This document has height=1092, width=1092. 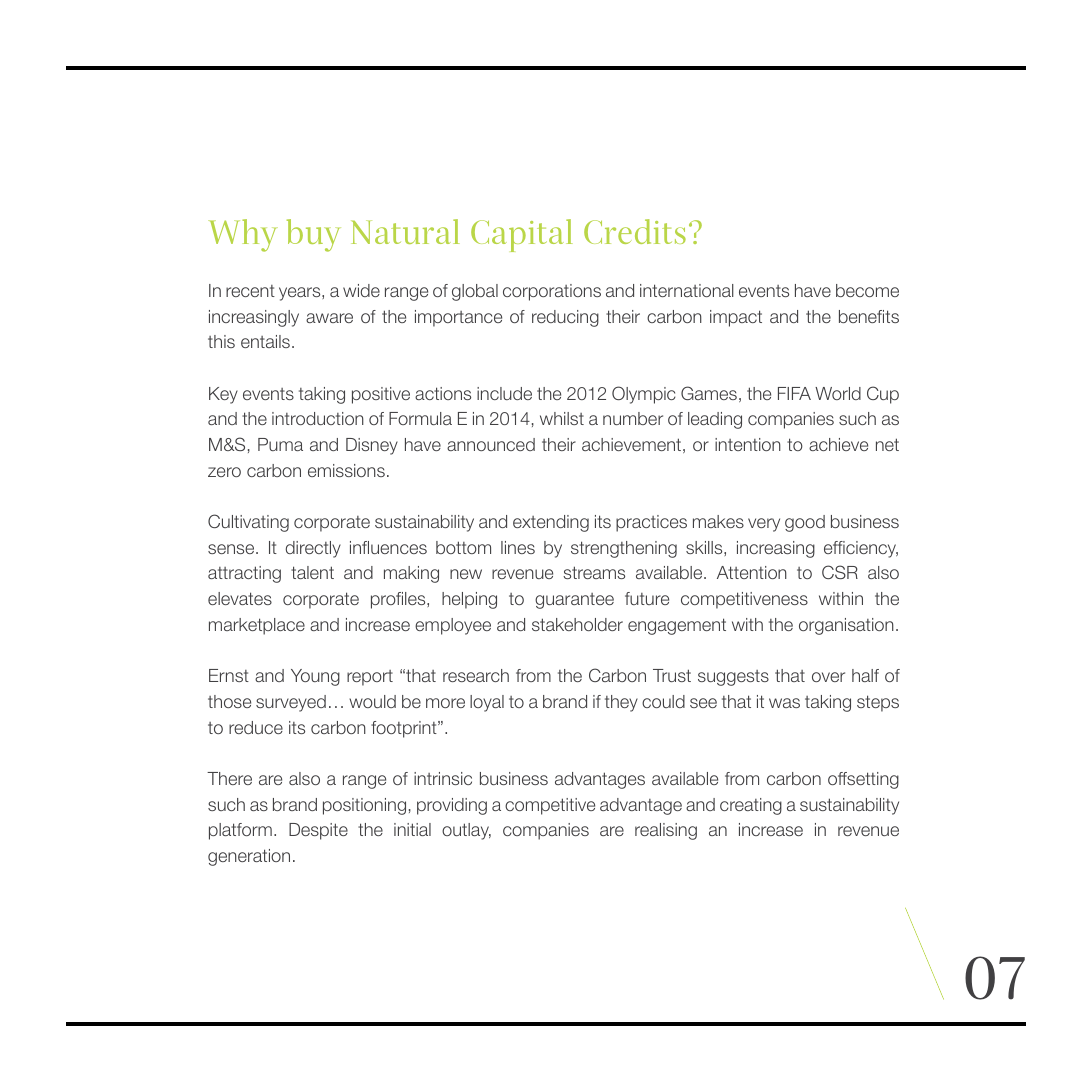 I want to click on was, so click(x=784, y=703).
